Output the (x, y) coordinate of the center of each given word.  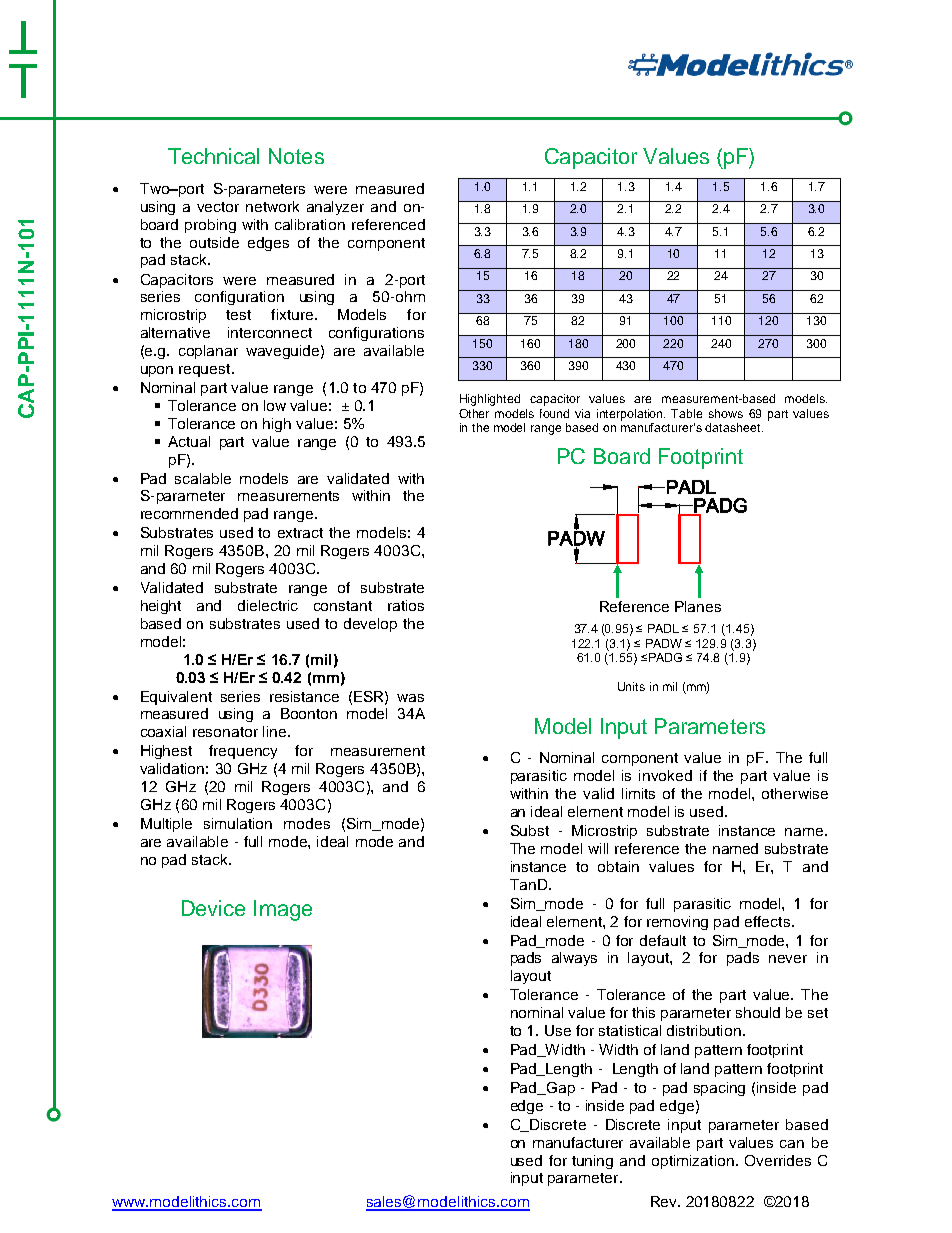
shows (726, 413)
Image (283, 910)
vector (218, 207)
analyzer (335, 208)
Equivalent (176, 698)
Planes (698, 606)
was (410, 698)
